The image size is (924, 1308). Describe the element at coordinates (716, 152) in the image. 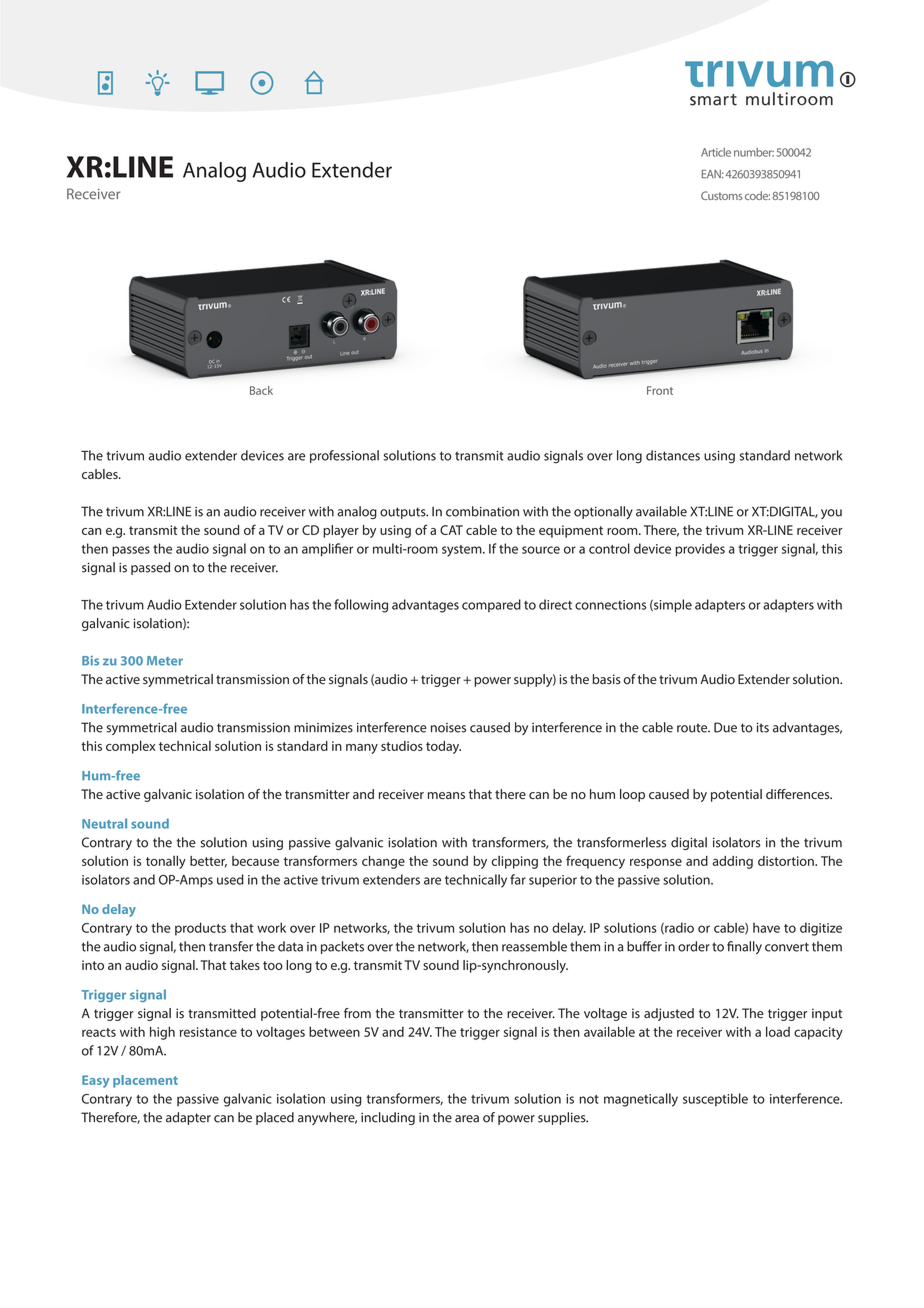

I see `Article` at that location.
